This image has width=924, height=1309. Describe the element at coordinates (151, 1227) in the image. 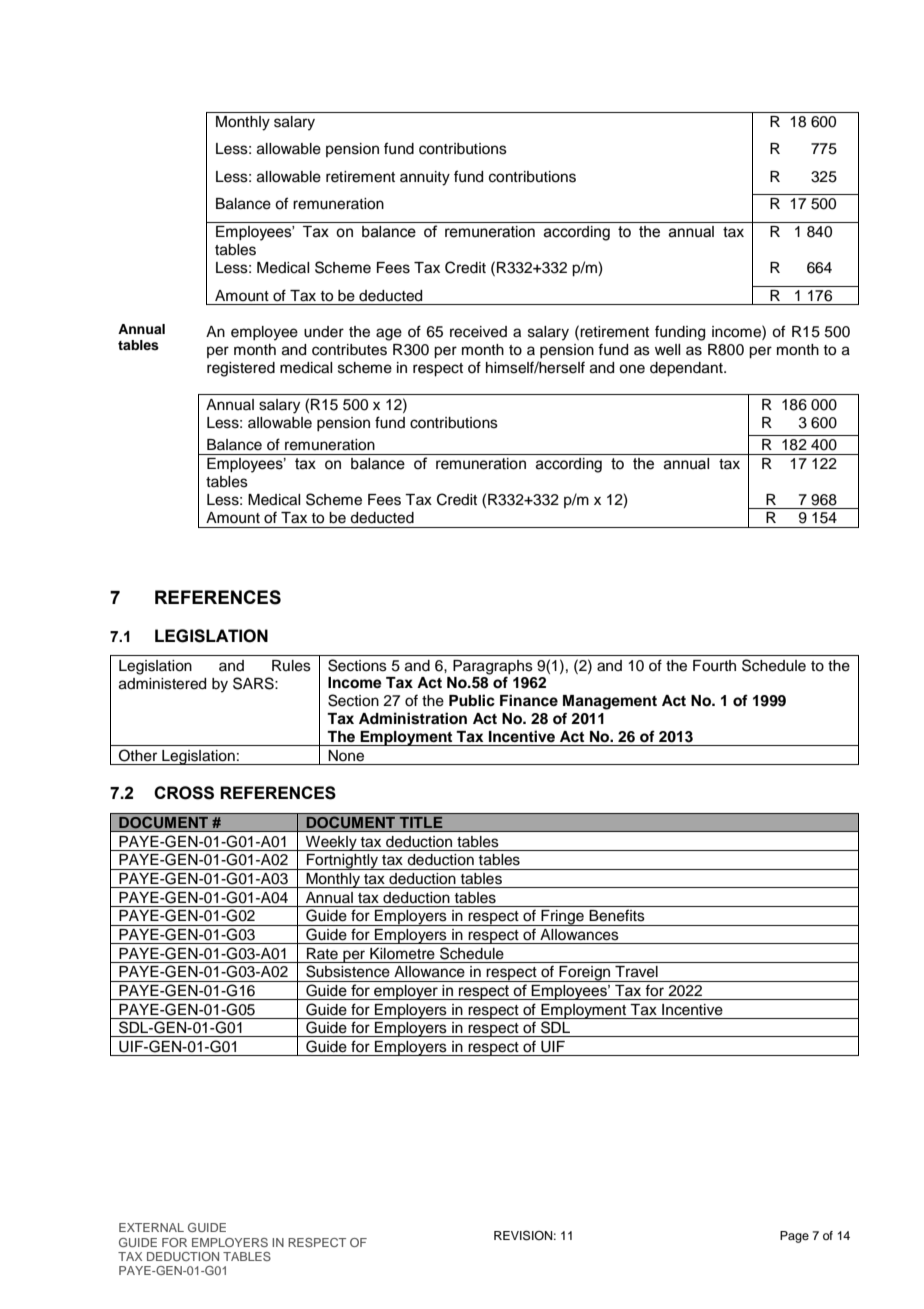

I see `EXTERNAL` at that location.
